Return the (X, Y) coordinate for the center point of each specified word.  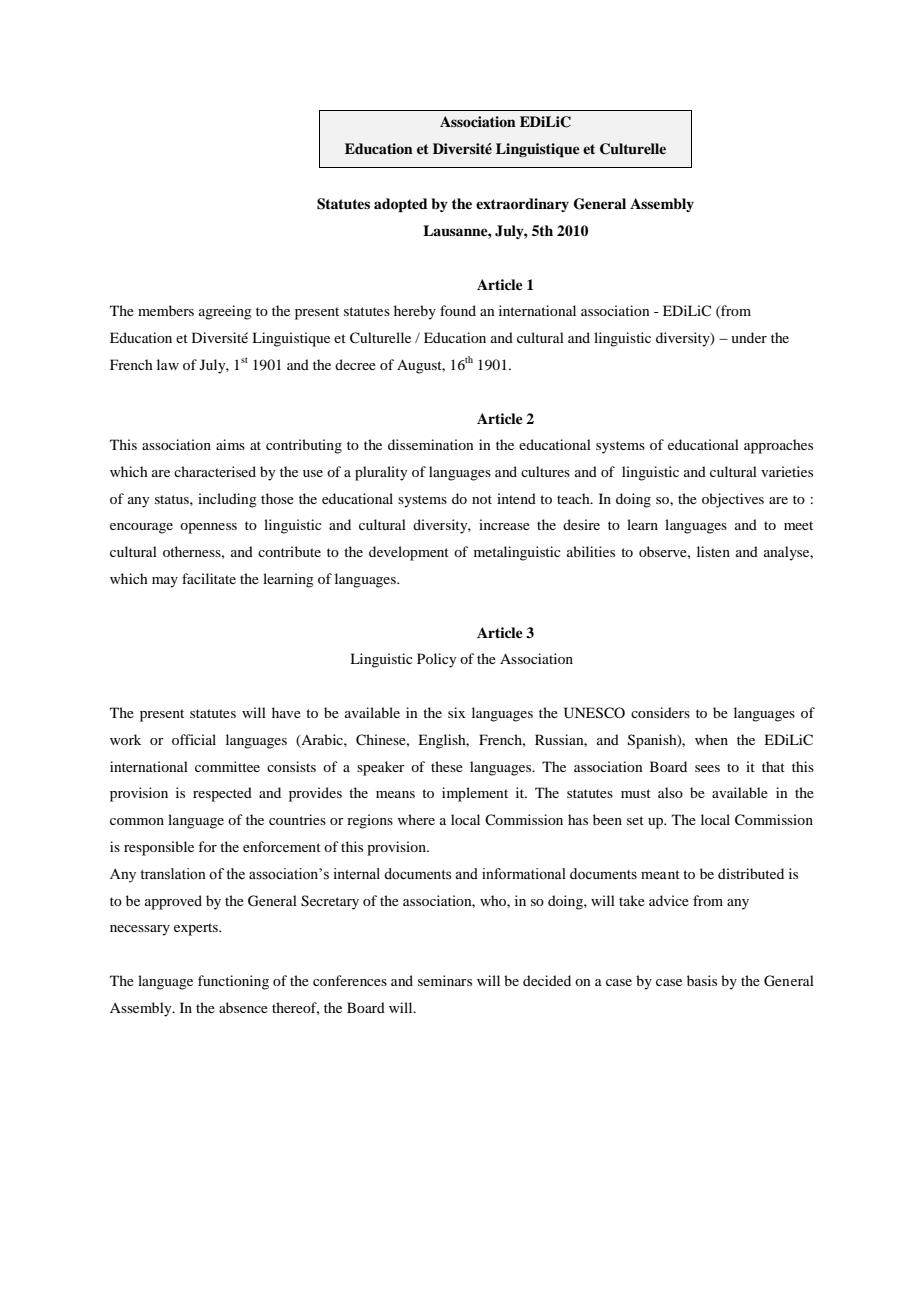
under (749, 337)
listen (713, 551)
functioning (233, 982)
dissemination (431, 444)
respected (222, 794)
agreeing (225, 312)
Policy (436, 660)
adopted (401, 205)
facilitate (209, 578)
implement (475, 794)
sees (707, 768)
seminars (445, 980)
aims (230, 444)
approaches (778, 446)
